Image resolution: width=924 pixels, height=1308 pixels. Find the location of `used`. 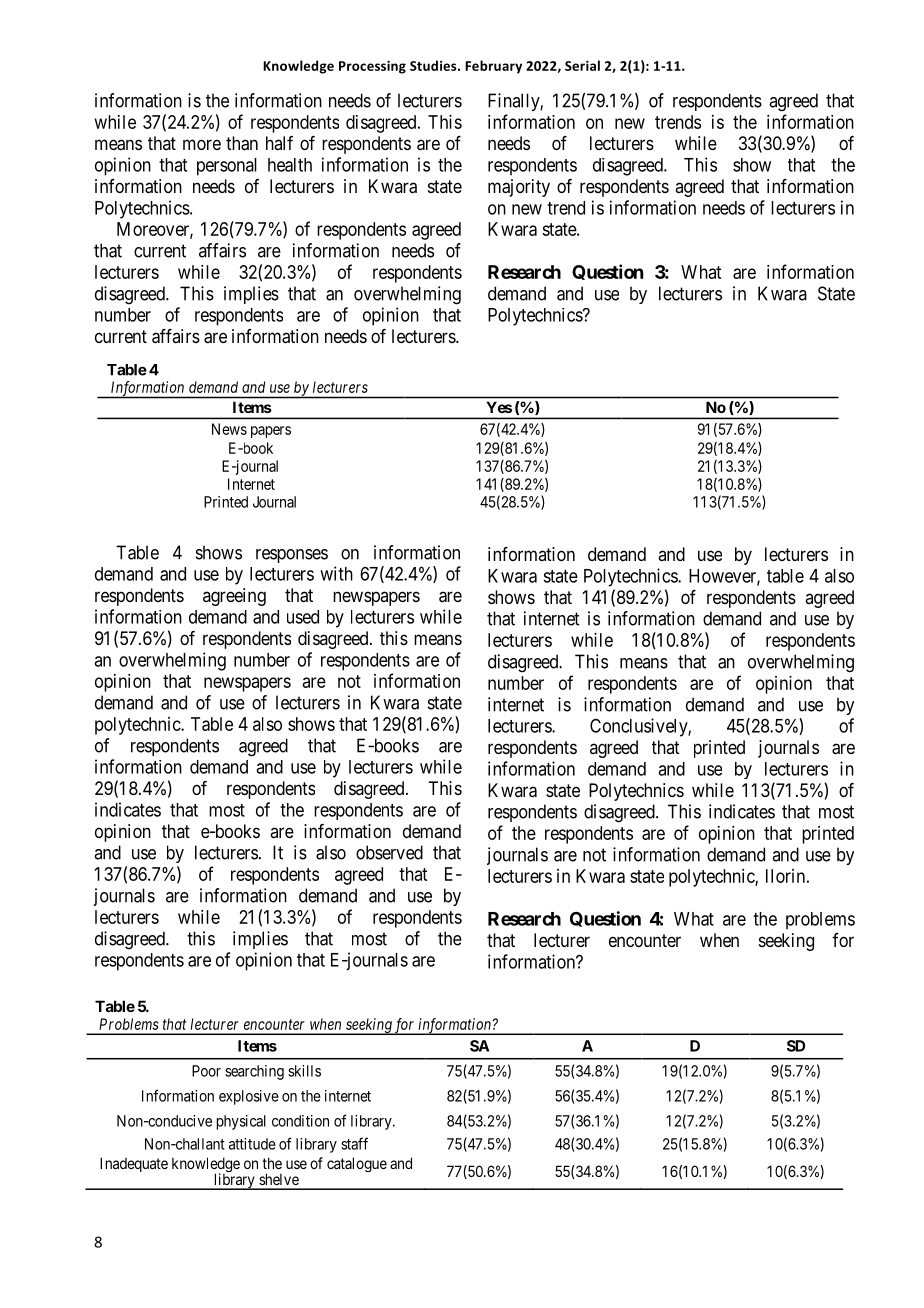

used is located at coordinates (303, 617).
